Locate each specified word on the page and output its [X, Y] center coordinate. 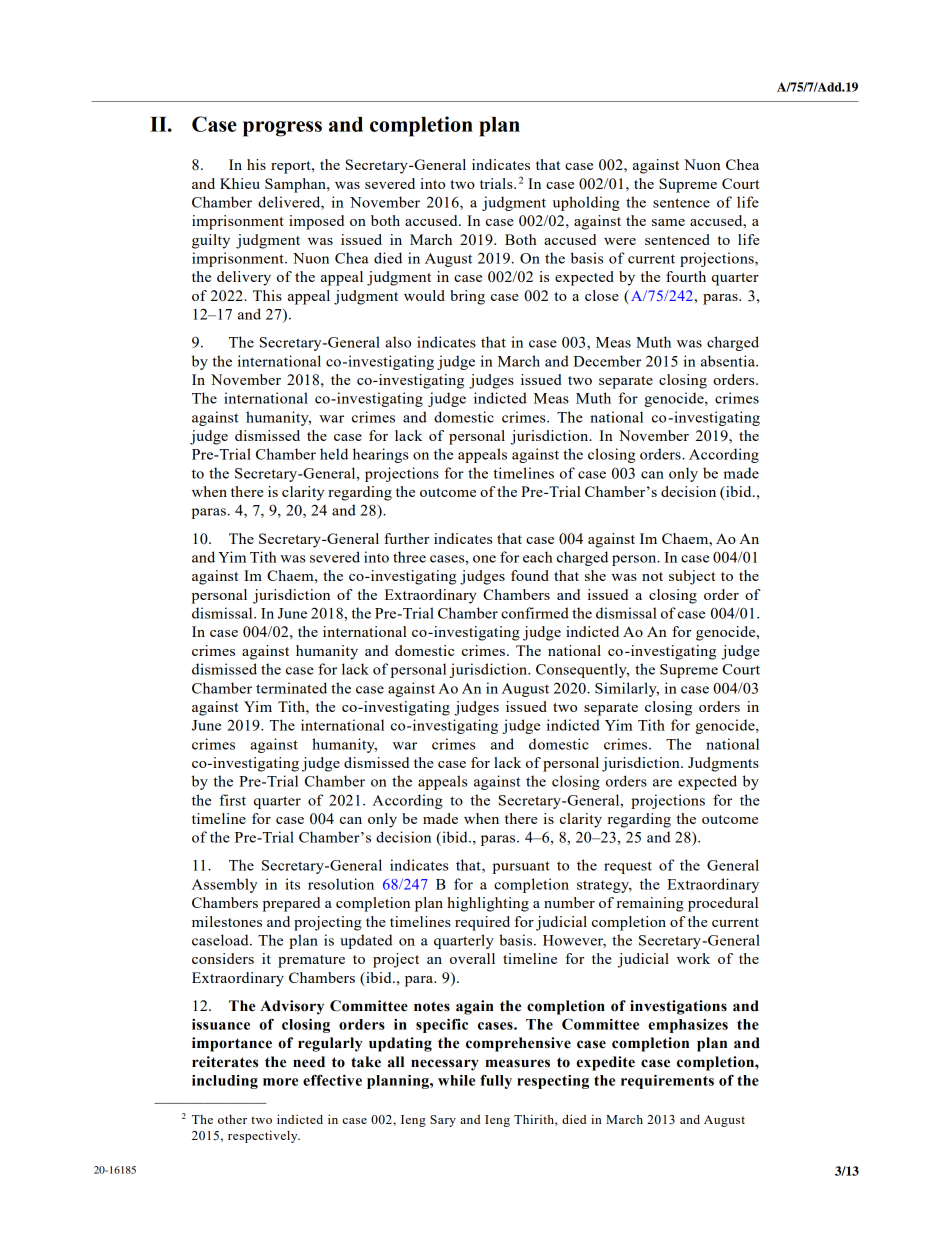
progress [282, 129]
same [668, 222]
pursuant [521, 867]
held [334, 454]
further [407, 538]
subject [692, 577]
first [232, 800]
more [280, 1082]
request [628, 867]
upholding [586, 203]
